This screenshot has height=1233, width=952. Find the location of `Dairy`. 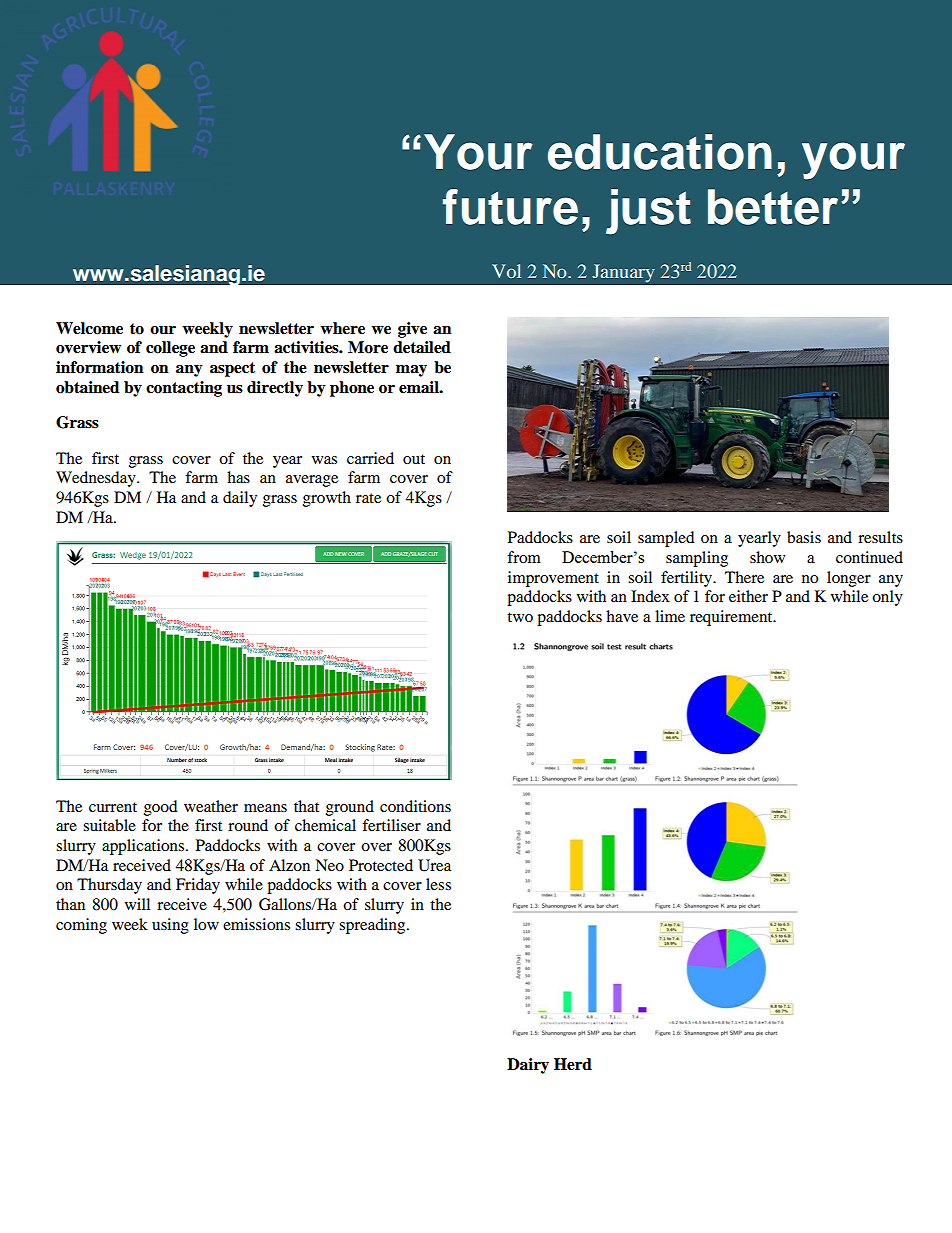

Dairy is located at coordinates (528, 1066).
